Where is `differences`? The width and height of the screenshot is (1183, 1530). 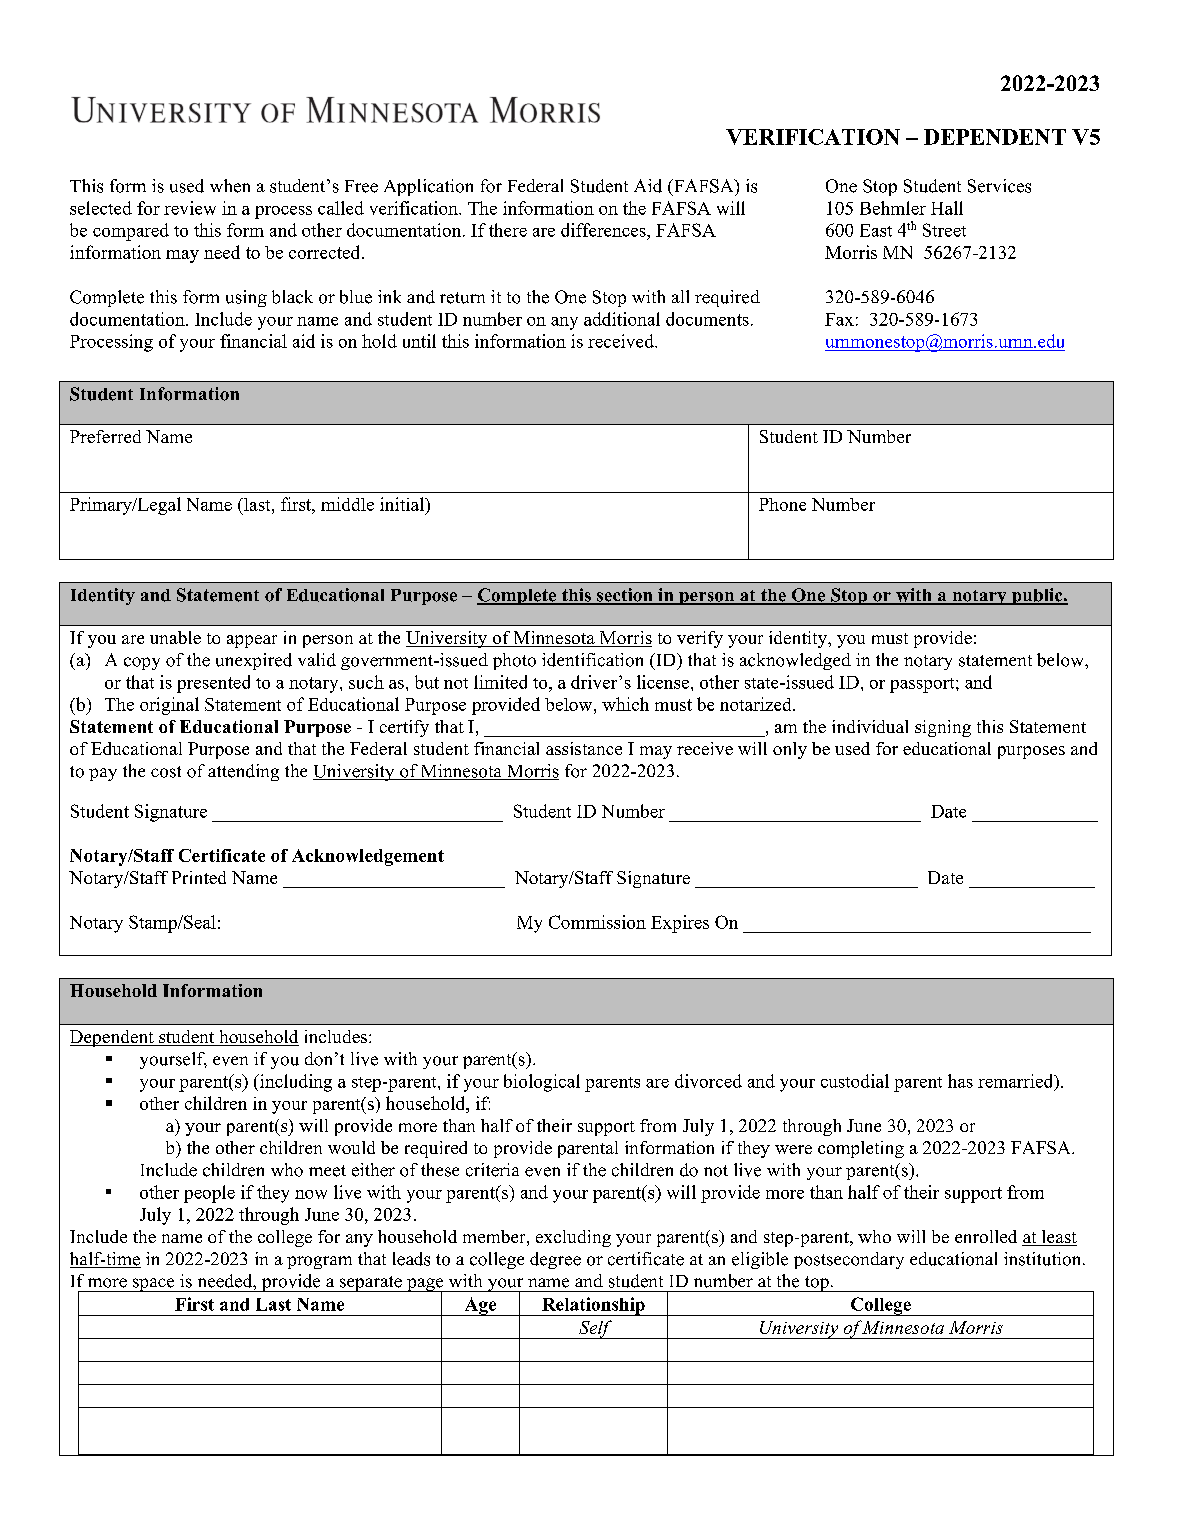 differences is located at coordinates (604, 230).
